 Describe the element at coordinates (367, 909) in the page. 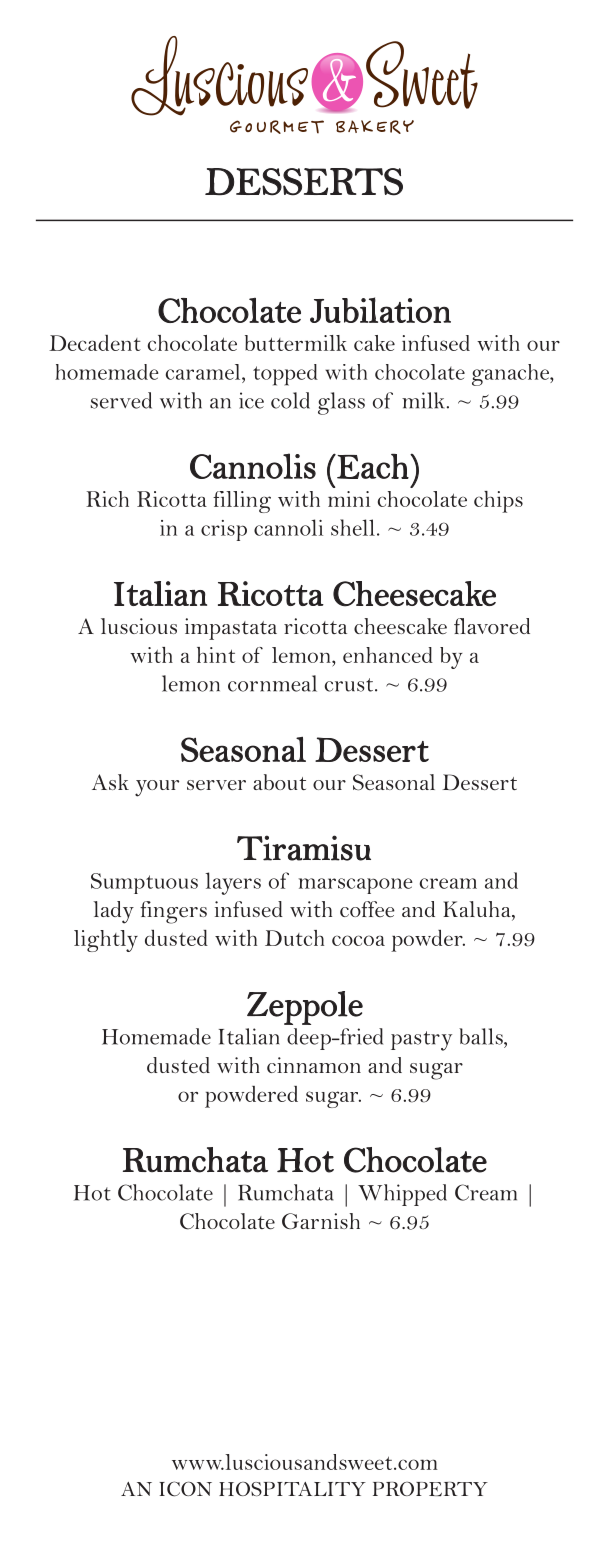

I see `coffee` at that location.
